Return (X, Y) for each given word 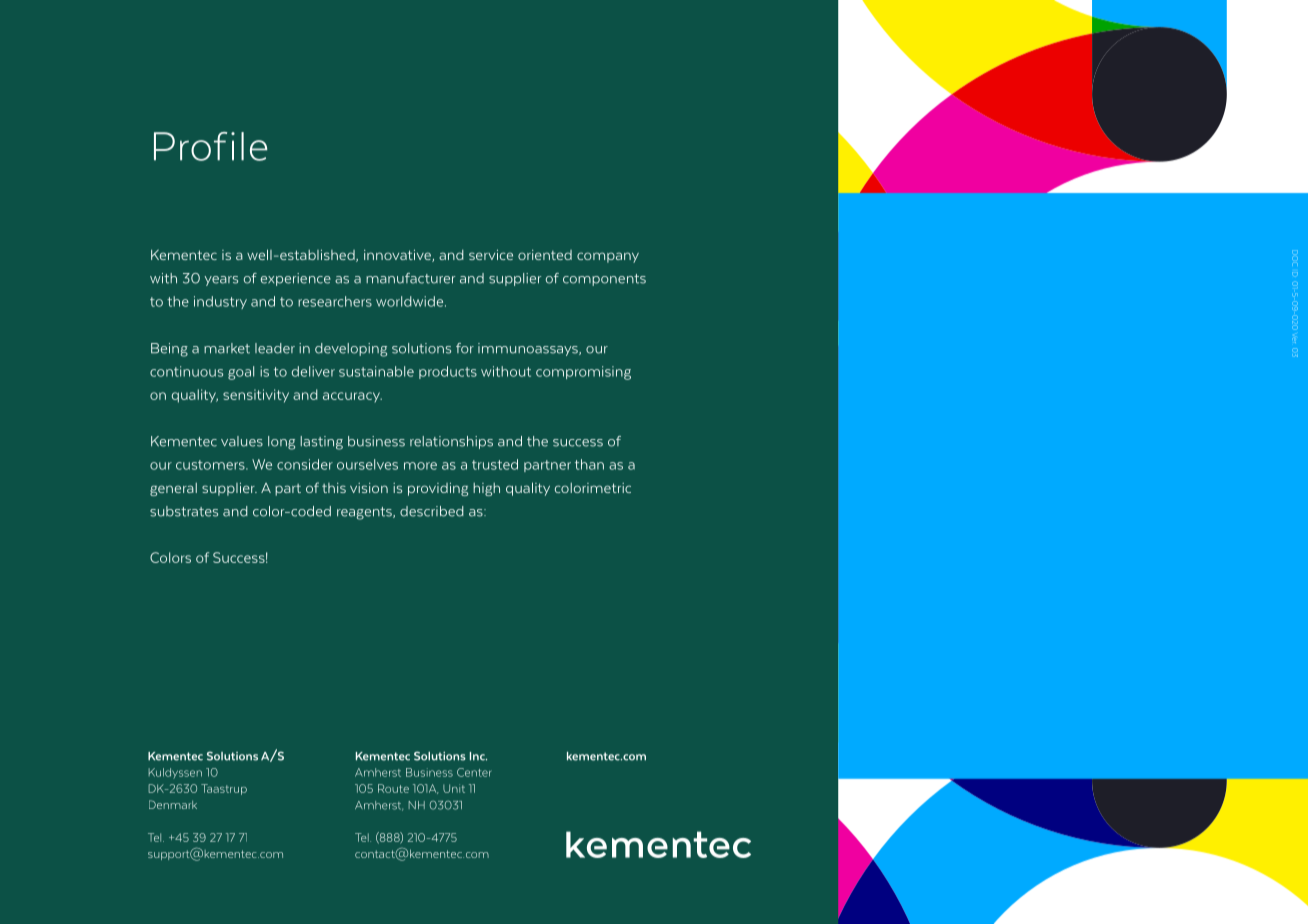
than (589, 464)
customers (211, 465)
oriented (545, 255)
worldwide (411, 301)
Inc (478, 756)
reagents (365, 513)
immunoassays (529, 349)
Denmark (173, 804)
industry (220, 302)
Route (393, 788)
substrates (184, 511)
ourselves (367, 464)
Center (474, 772)
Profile (211, 146)
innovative (398, 256)
